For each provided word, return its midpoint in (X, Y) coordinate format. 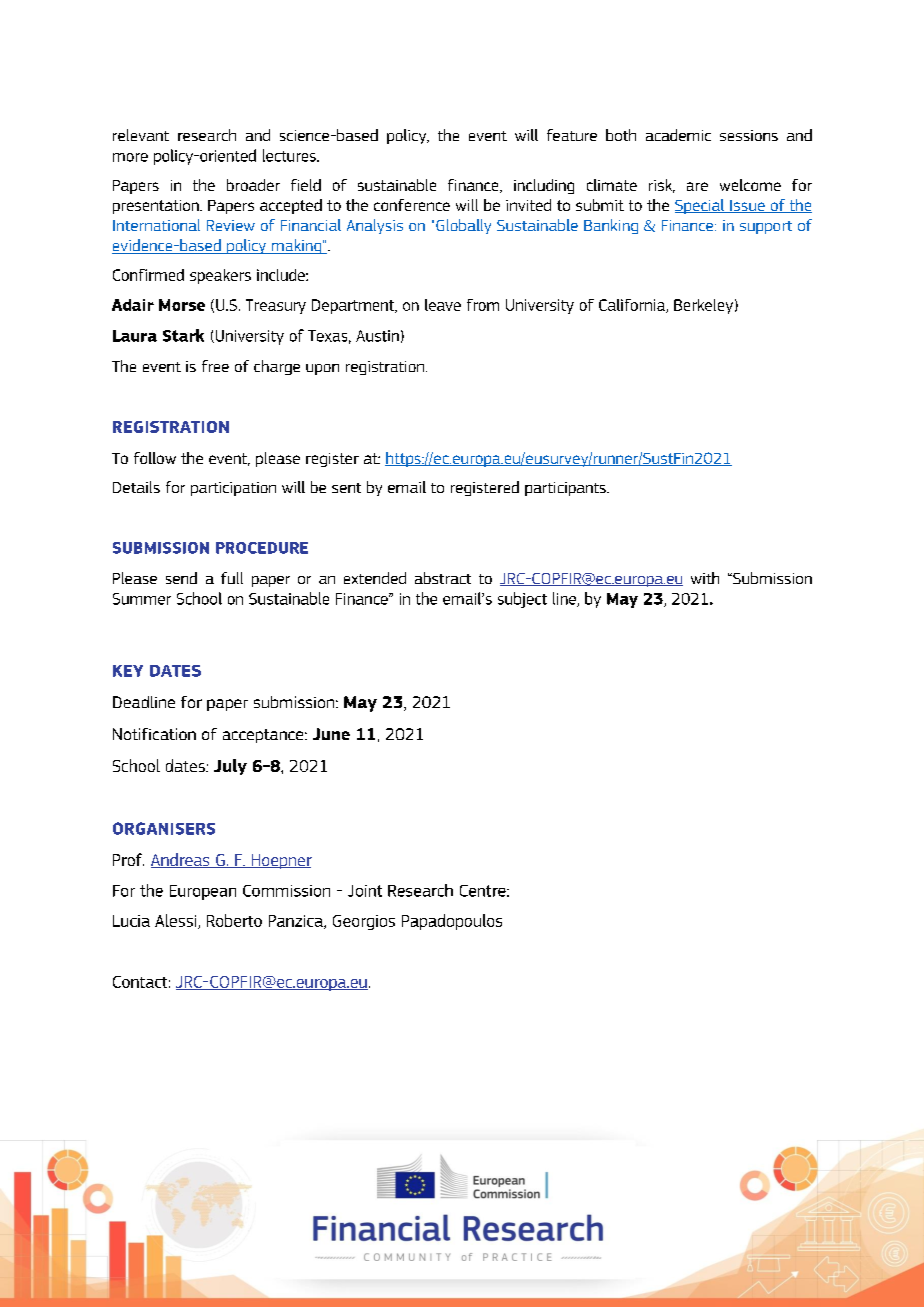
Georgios (364, 922)
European (203, 892)
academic (678, 135)
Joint (365, 891)
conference (412, 205)
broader (253, 185)
